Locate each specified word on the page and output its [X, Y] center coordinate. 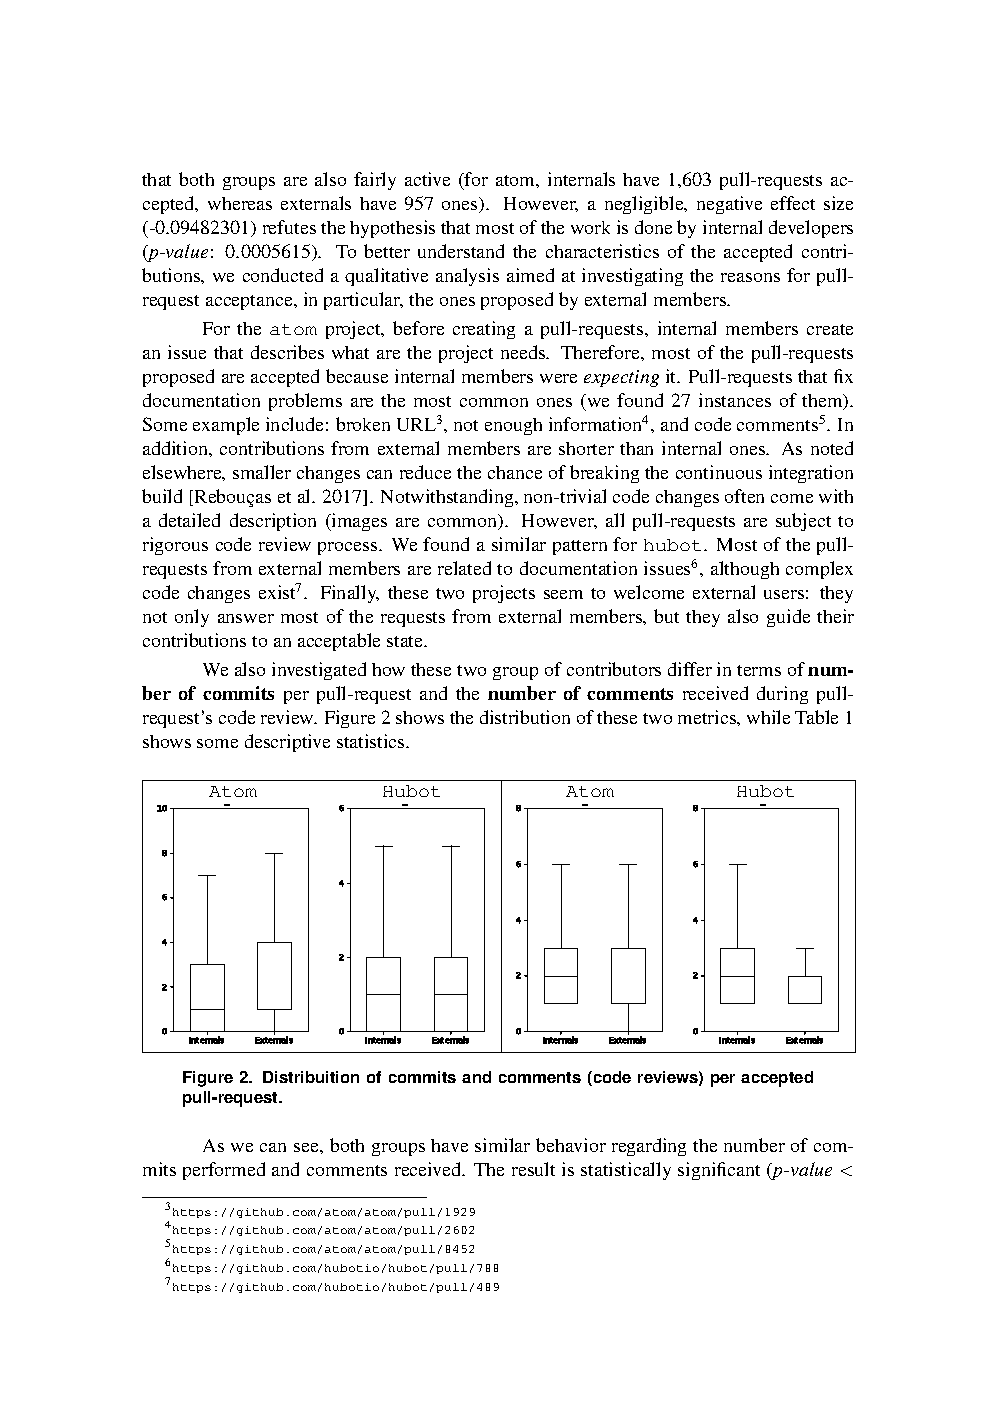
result [533, 1169]
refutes [289, 227]
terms [759, 670]
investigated [319, 671]
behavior [571, 1145]
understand [461, 251]
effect [793, 203]
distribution [525, 717]
